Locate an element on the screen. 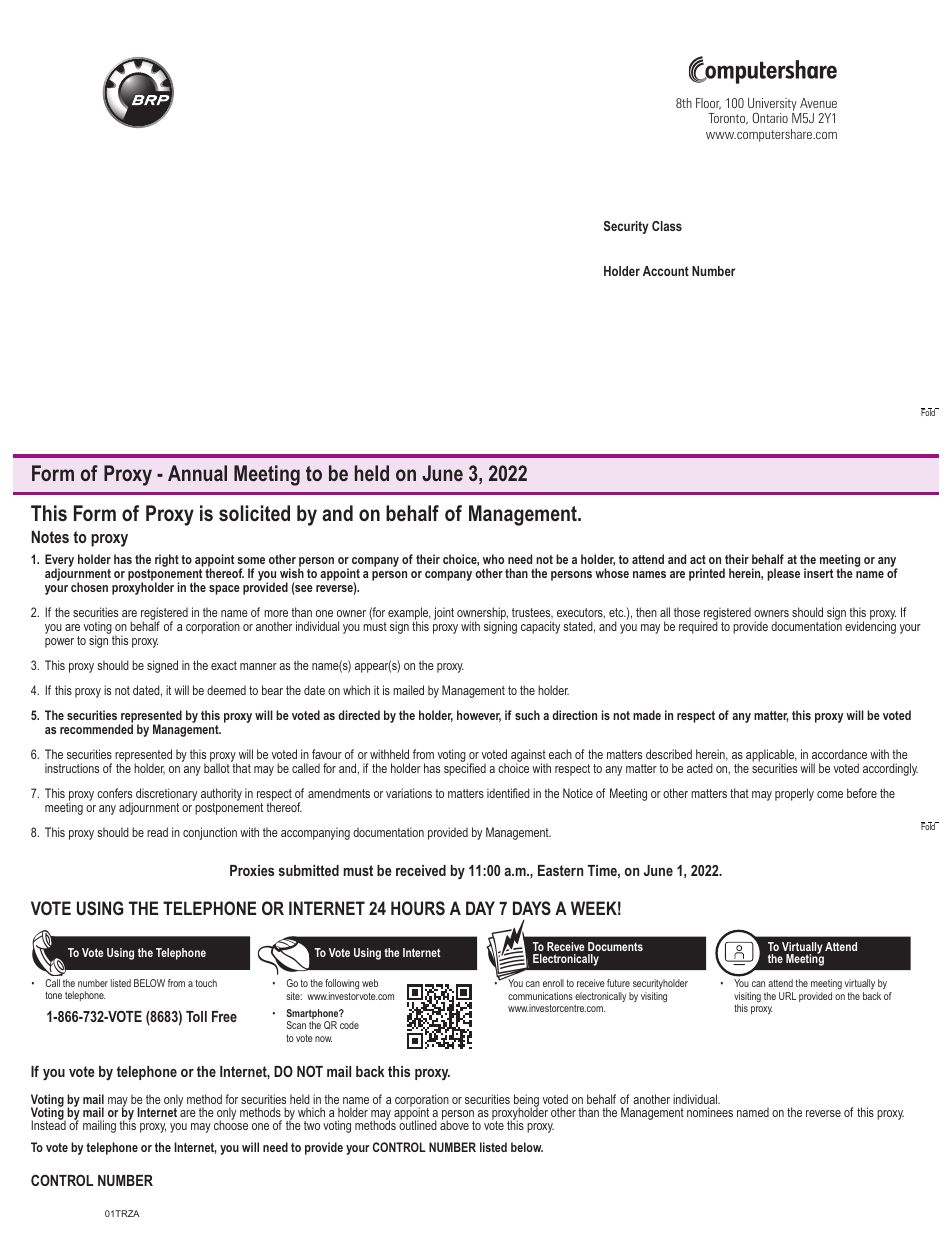  Floor is located at coordinates (708, 104).
